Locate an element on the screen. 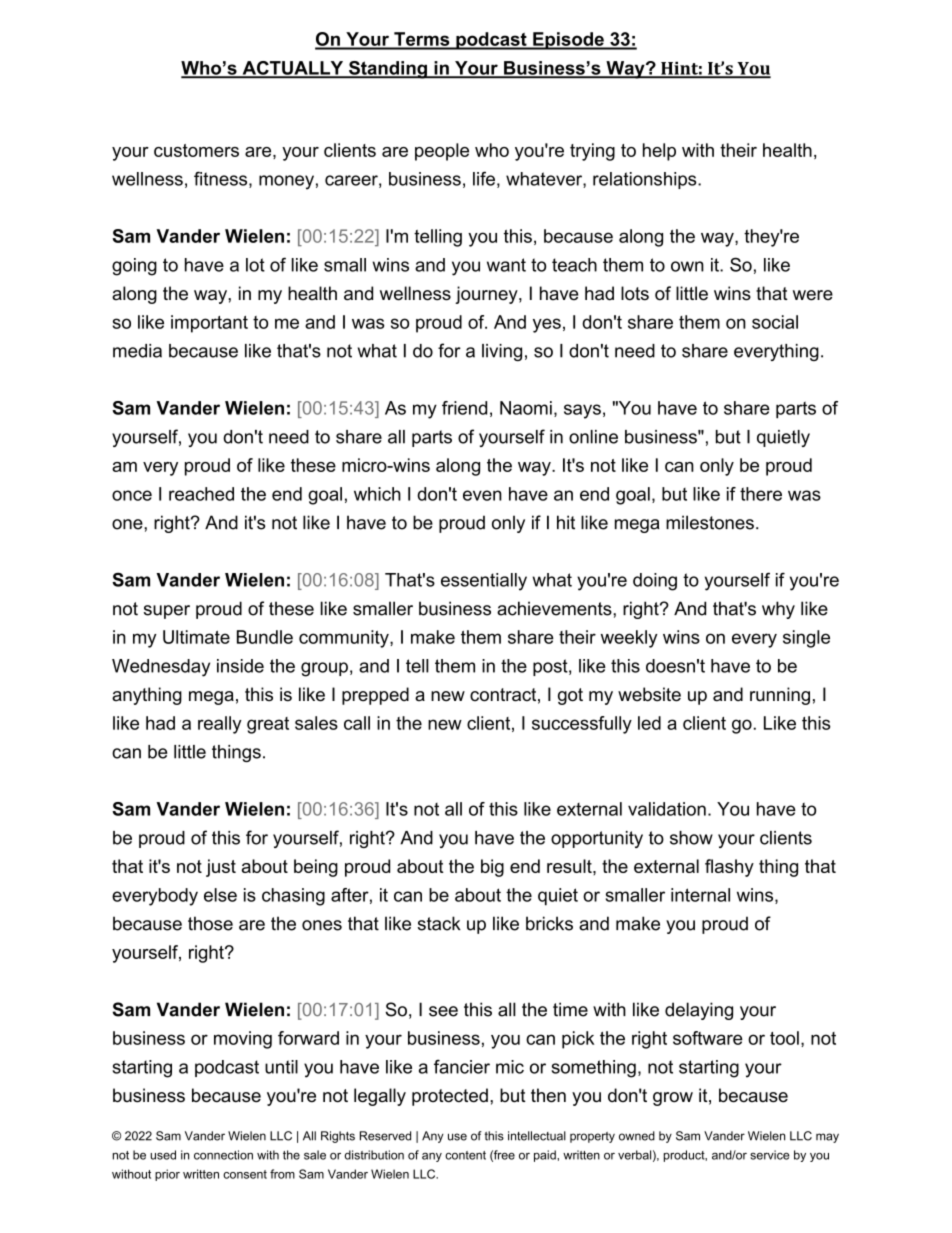  Standing is located at coordinates (388, 70).
